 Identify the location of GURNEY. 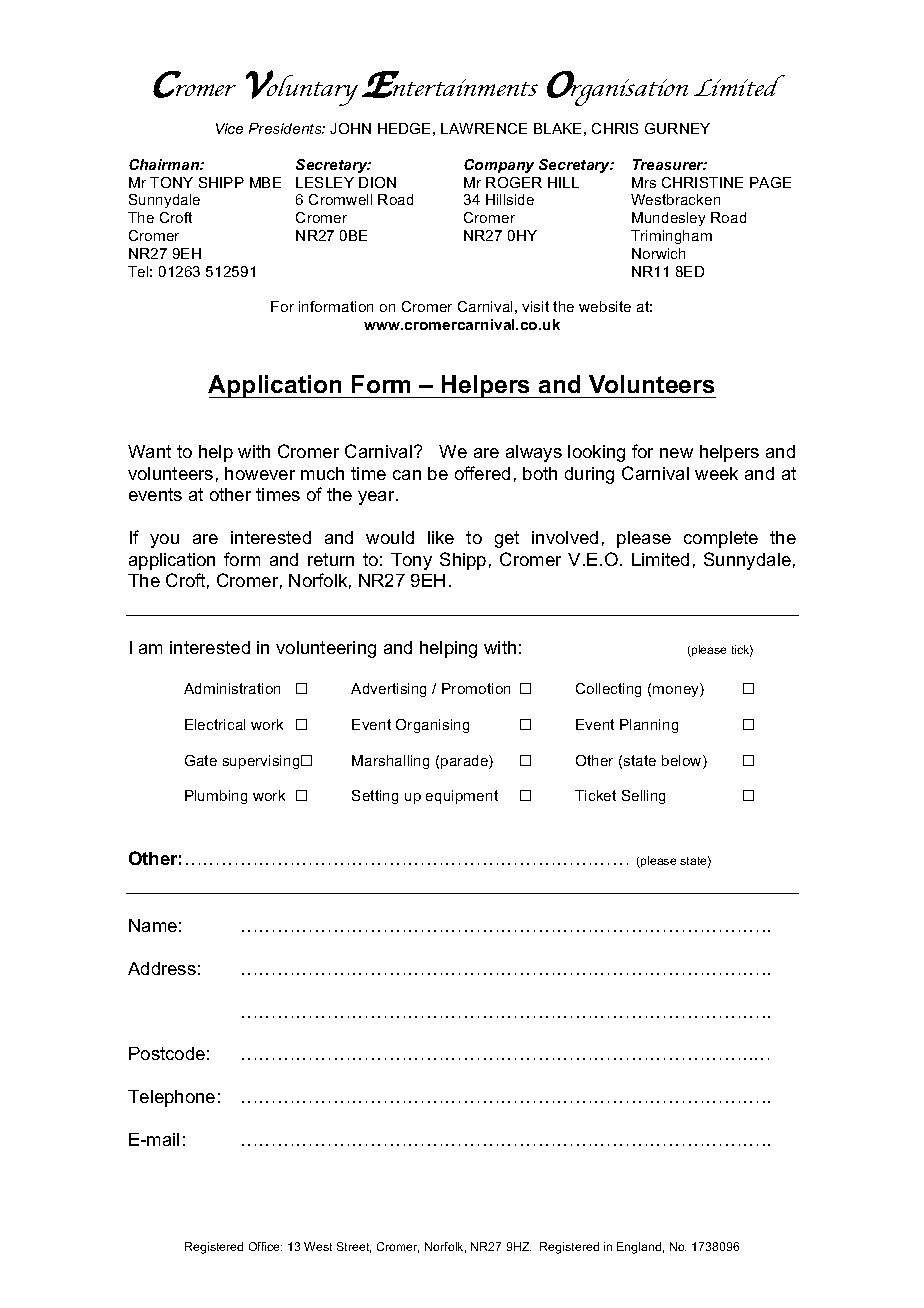
(677, 128).
